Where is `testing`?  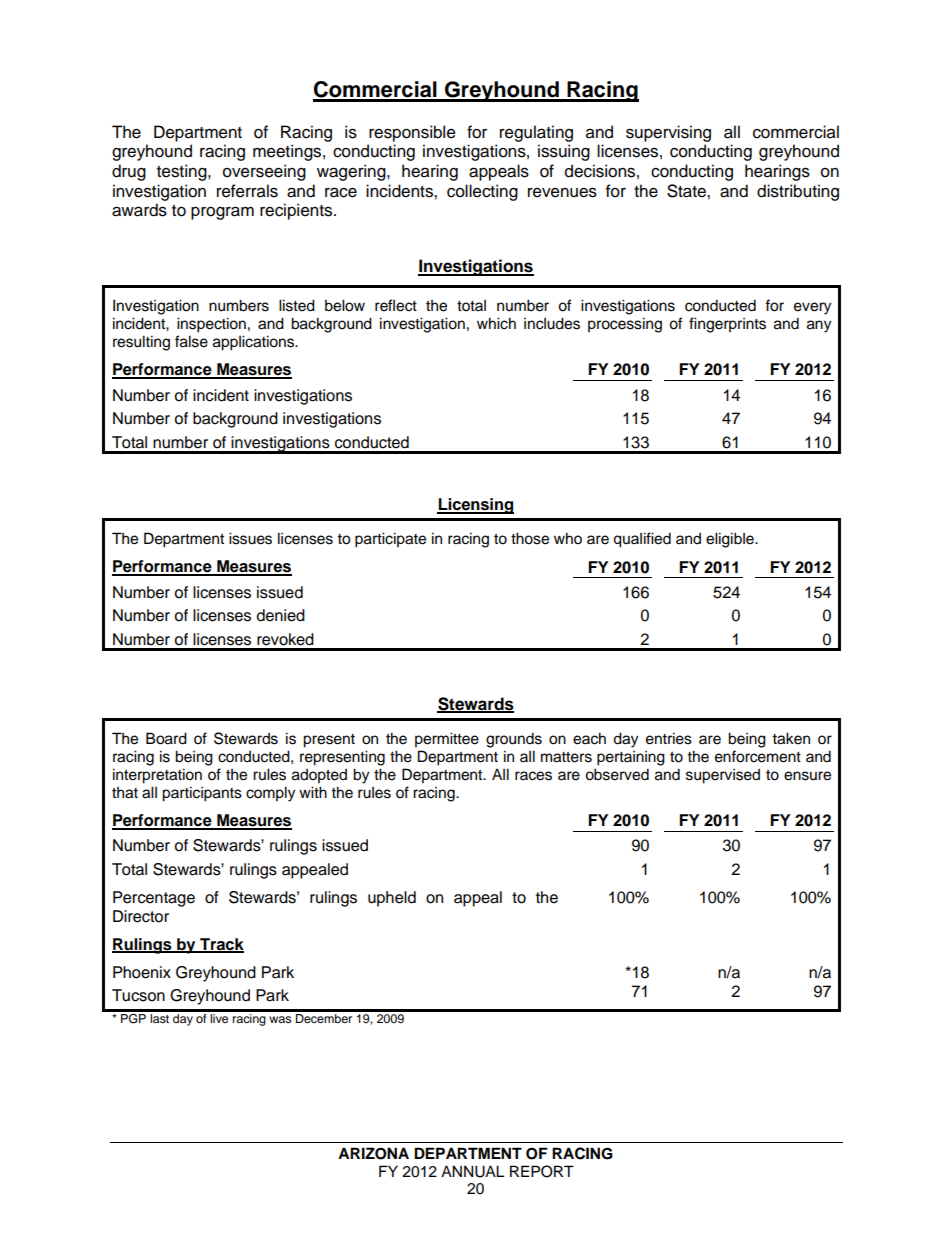
testing is located at coordinates (183, 172).
